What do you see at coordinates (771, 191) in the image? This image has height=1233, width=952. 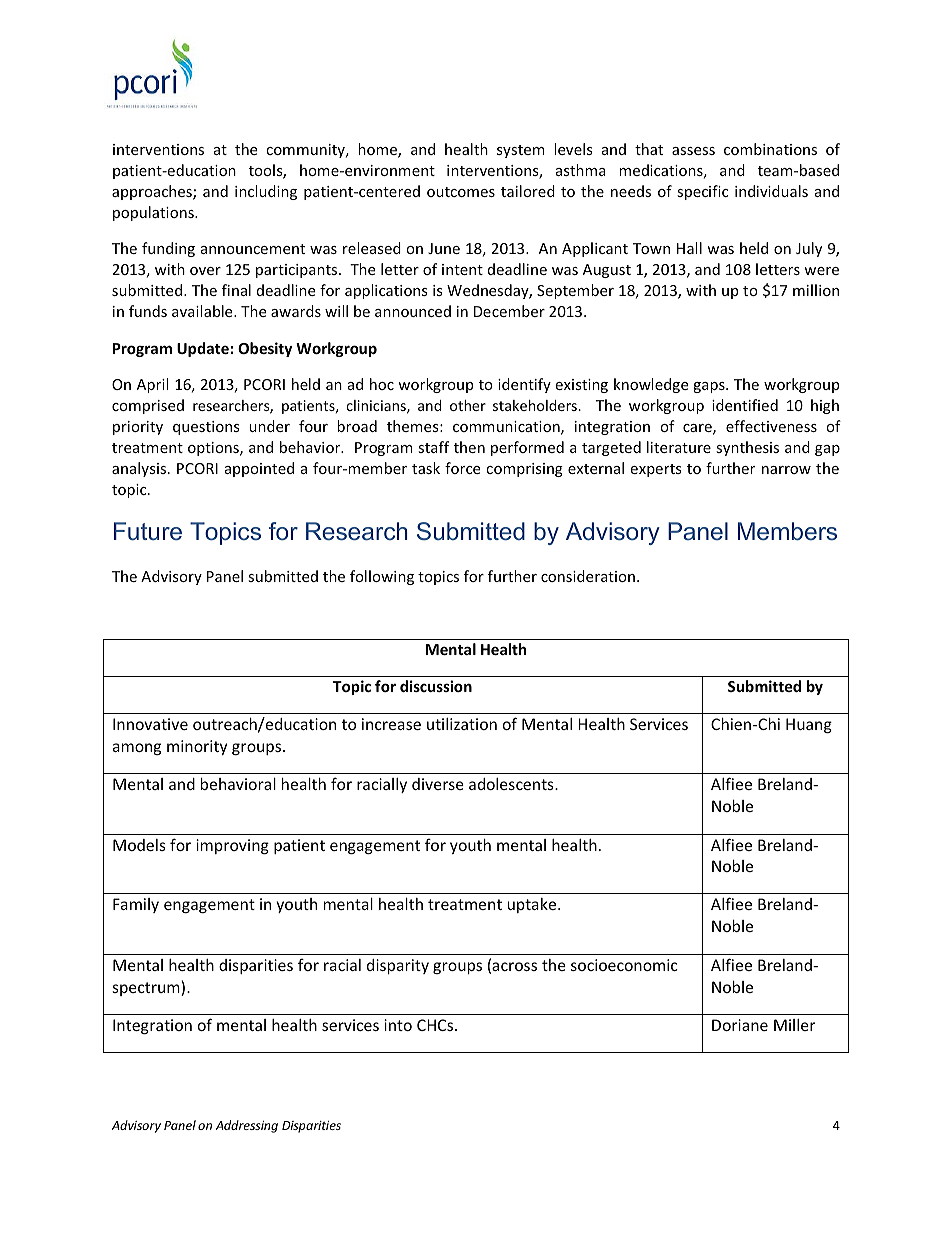 I see `individuals` at bounding box center [771, 191].
